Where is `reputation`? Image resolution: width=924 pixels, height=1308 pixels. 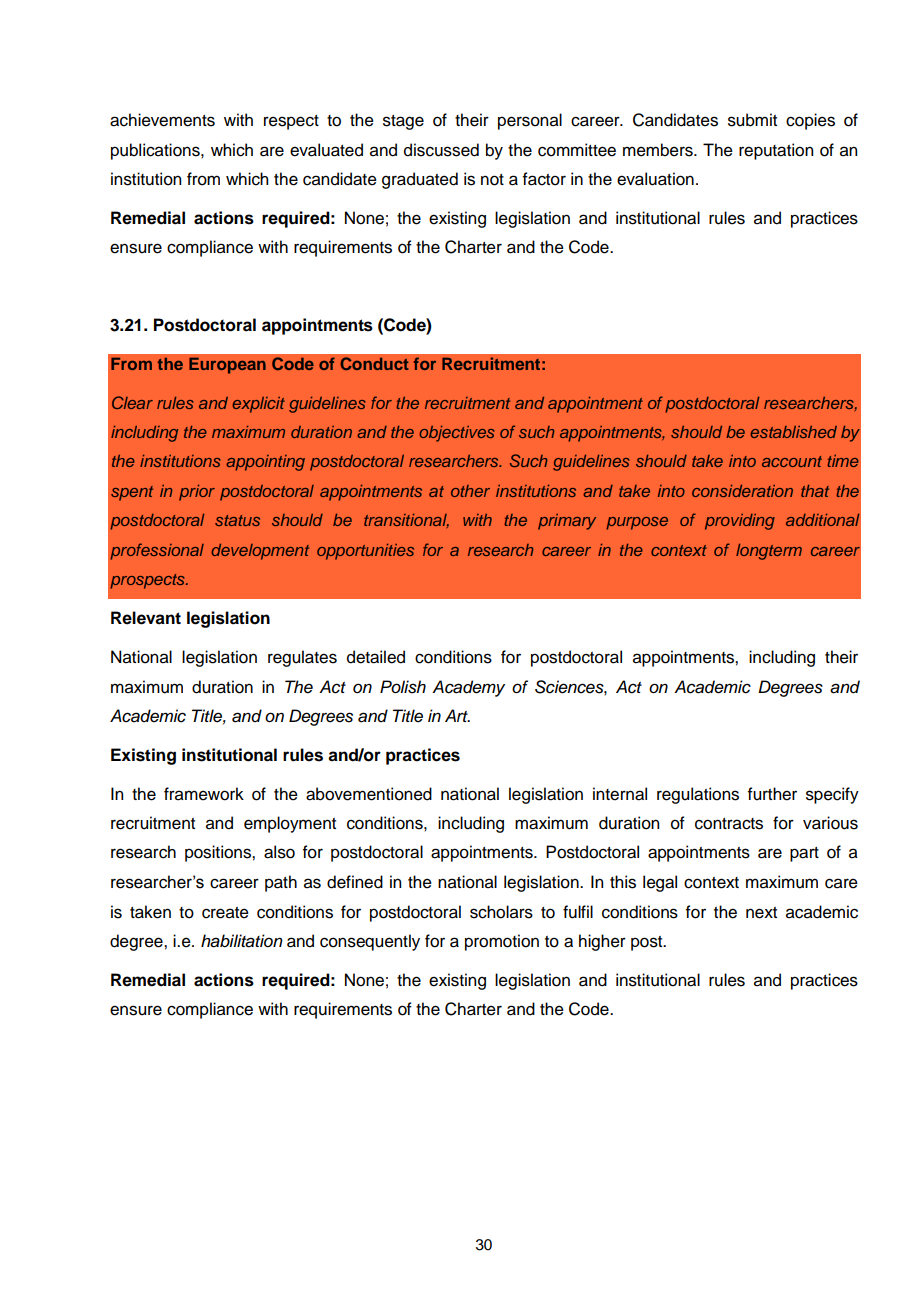
reputation is located at coordinates (776, 151).
